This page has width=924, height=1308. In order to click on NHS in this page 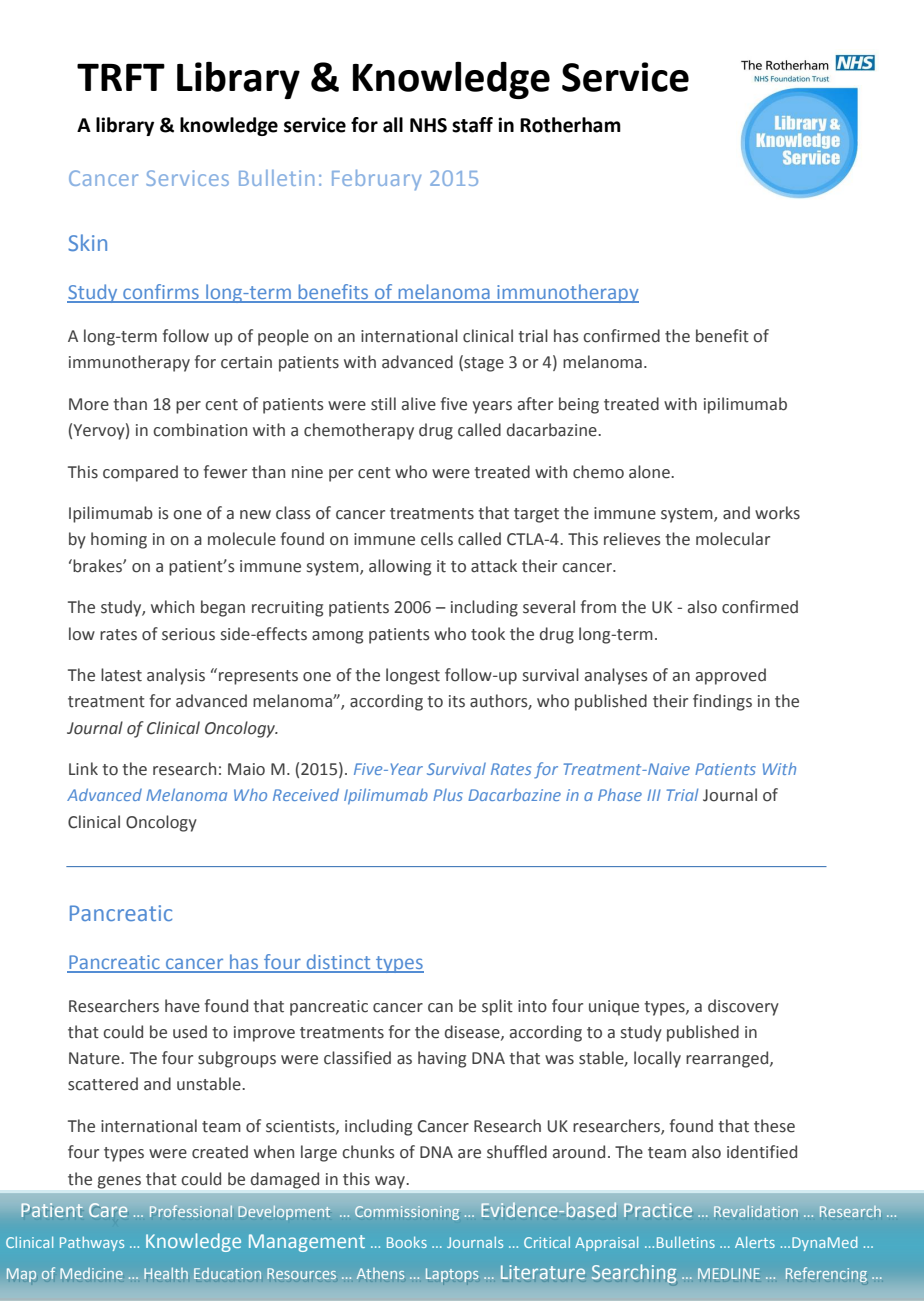, I will do `click(428, 125)`.
